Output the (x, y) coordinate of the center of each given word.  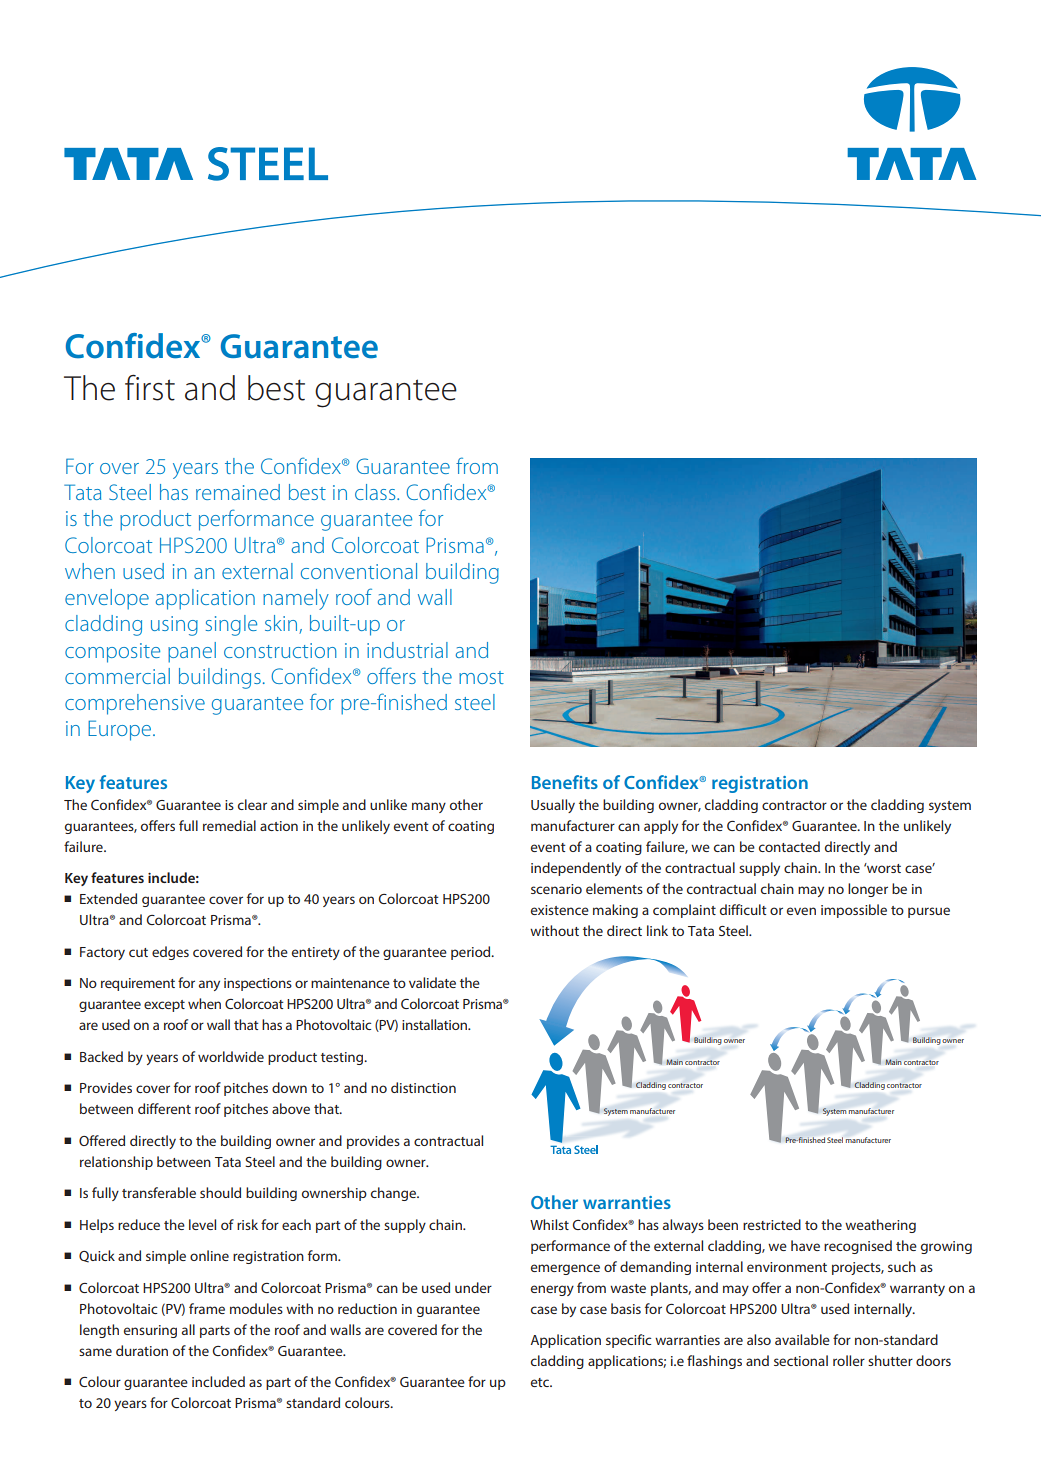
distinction (423, 1087)
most (481, 677)
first (150, 387)
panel (192, 652)
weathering (880, 1226)
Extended (108, 898)
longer (868, 890)
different (164, 1108)
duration (142, 1350)
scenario (556, 889)
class (376, 492)
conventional (359, 571)
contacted (789, 846)
